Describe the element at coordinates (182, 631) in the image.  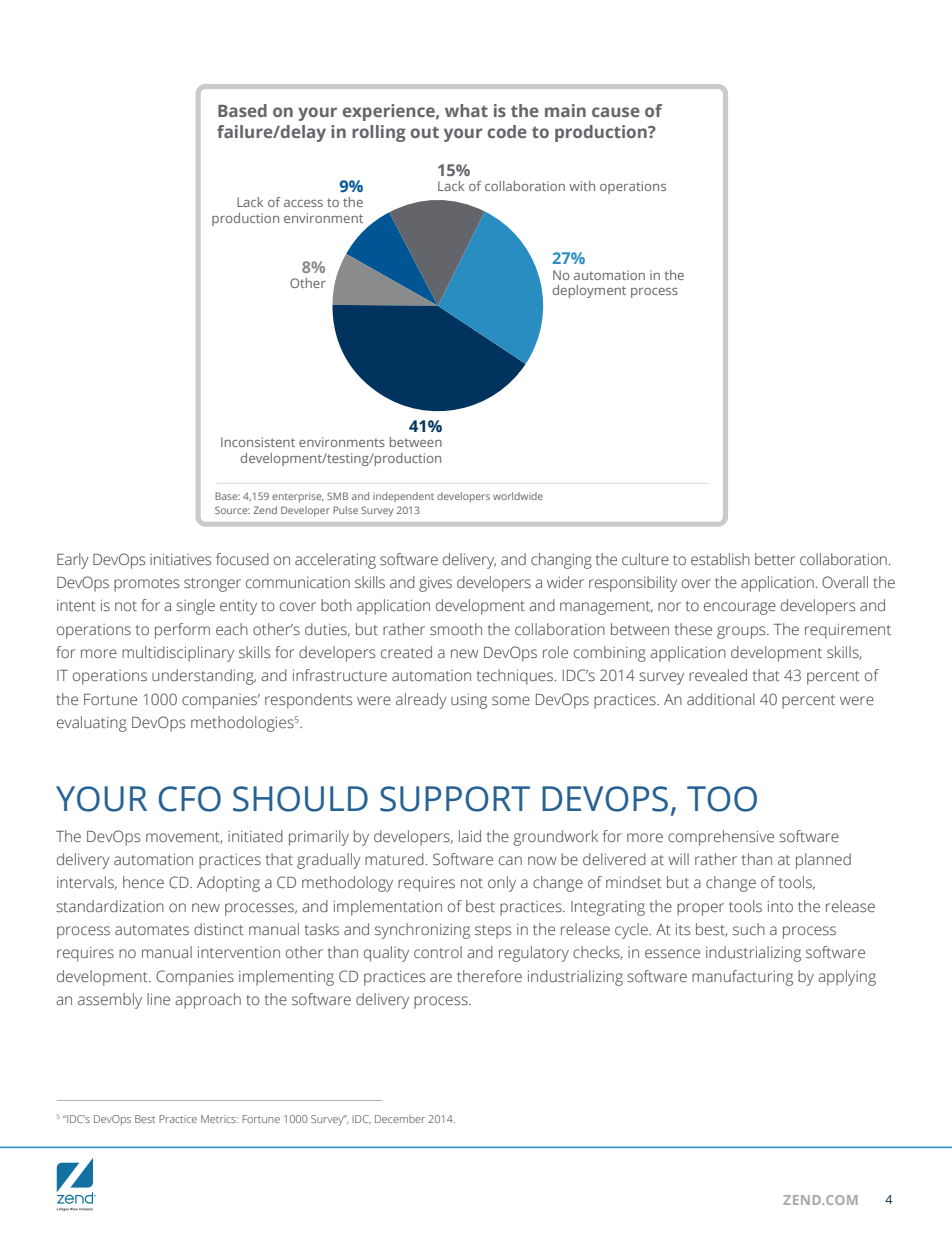
I see `perform` at that location.
